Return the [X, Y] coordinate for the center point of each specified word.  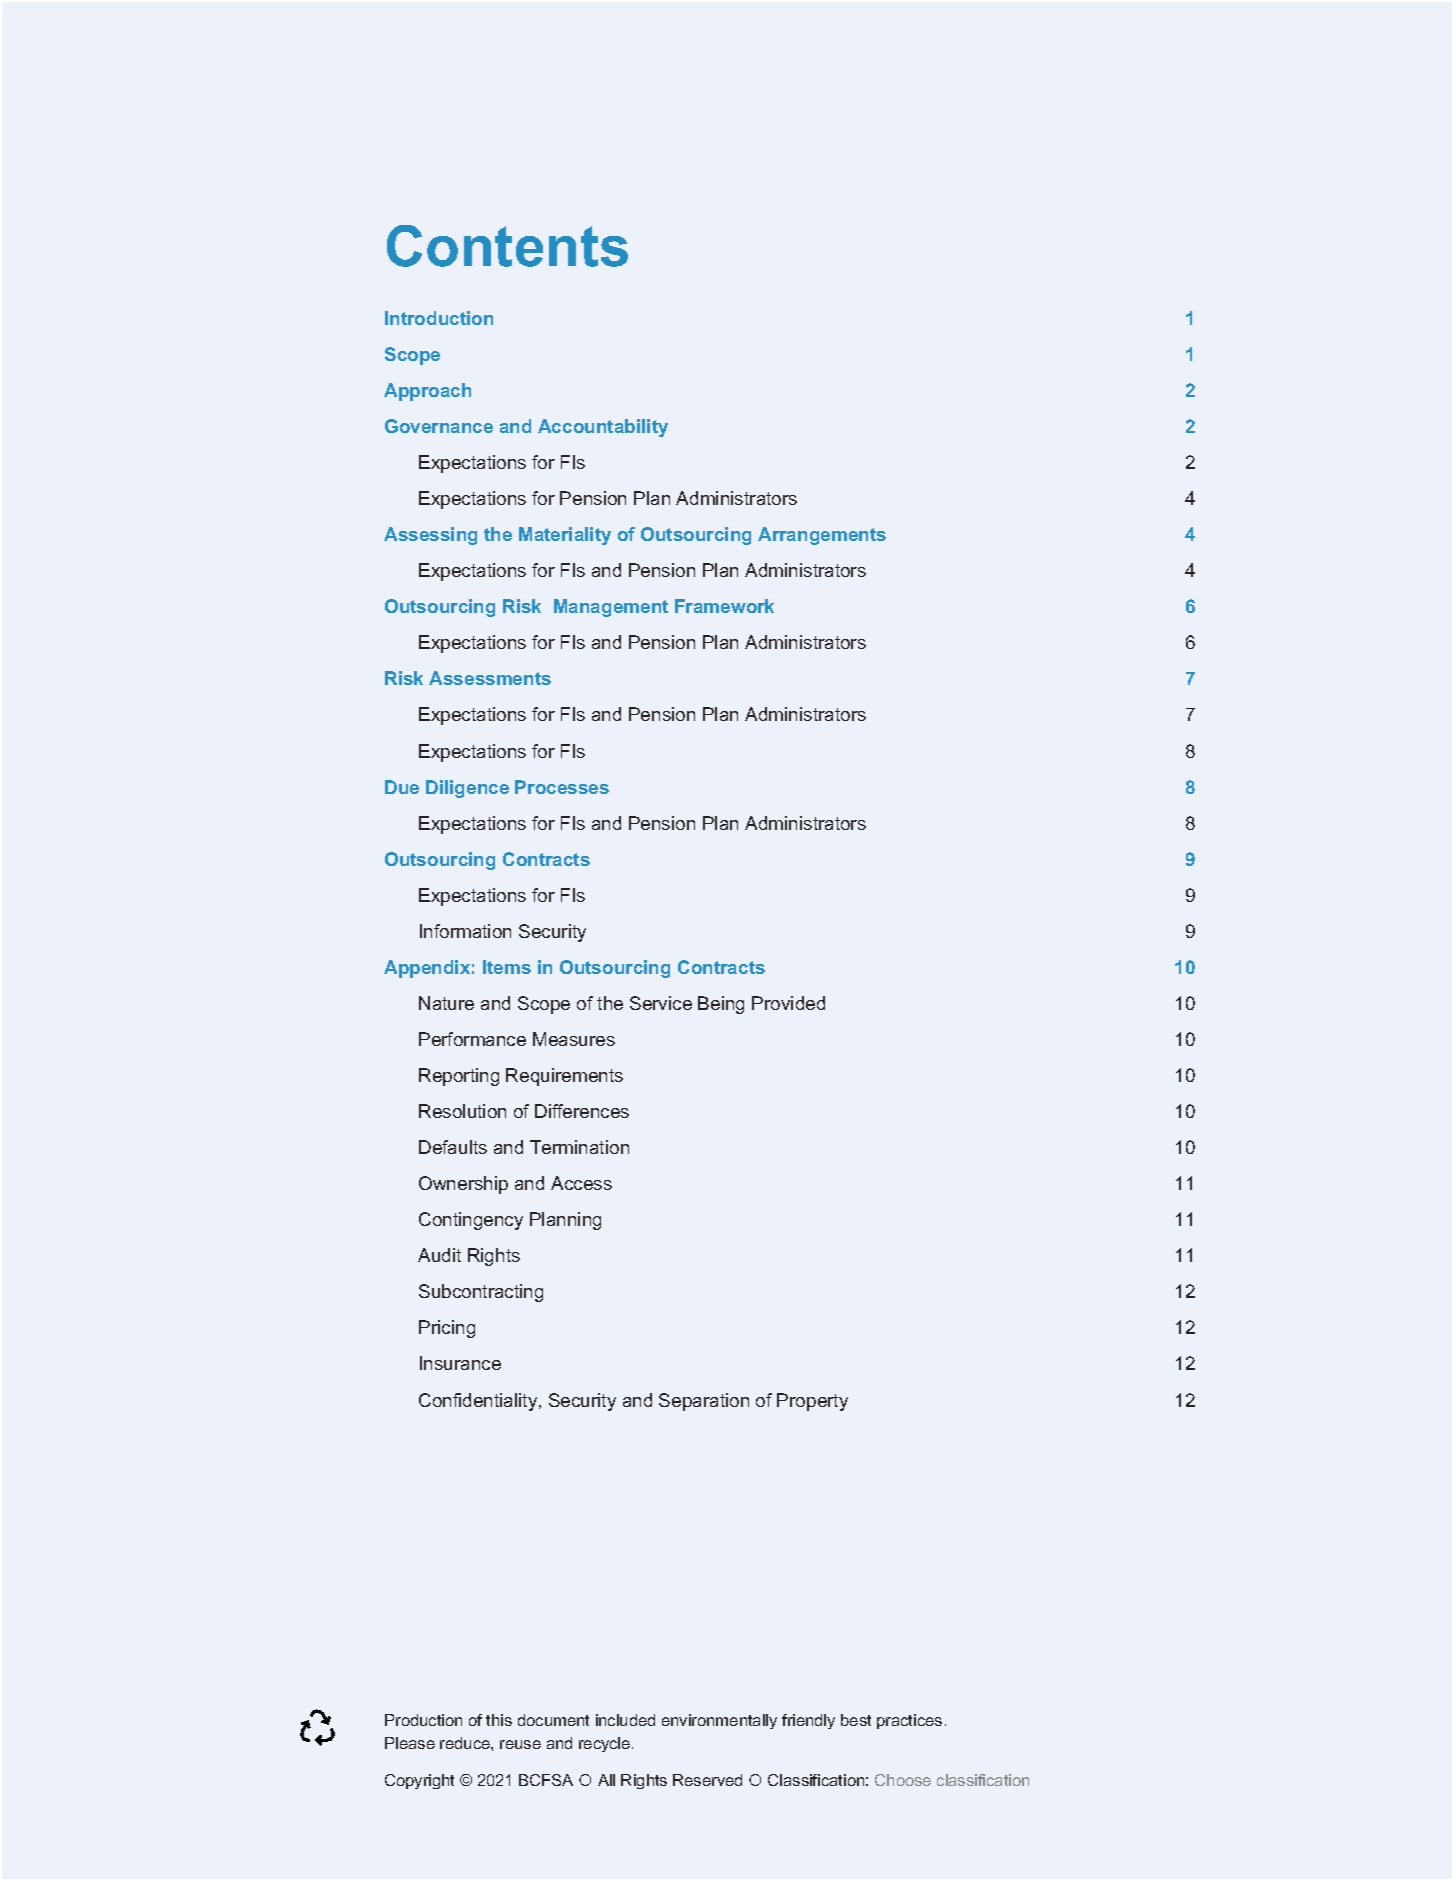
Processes [562, 787]
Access [581, 1183]
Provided [788, 1003]
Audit [439, 1255]
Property [812, 1402]
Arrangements [822, 536]
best [856, 1720]
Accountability [603, 428]
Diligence [467, 789]
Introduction [439, 318]
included [625, 1720]
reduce [466, 1743]
